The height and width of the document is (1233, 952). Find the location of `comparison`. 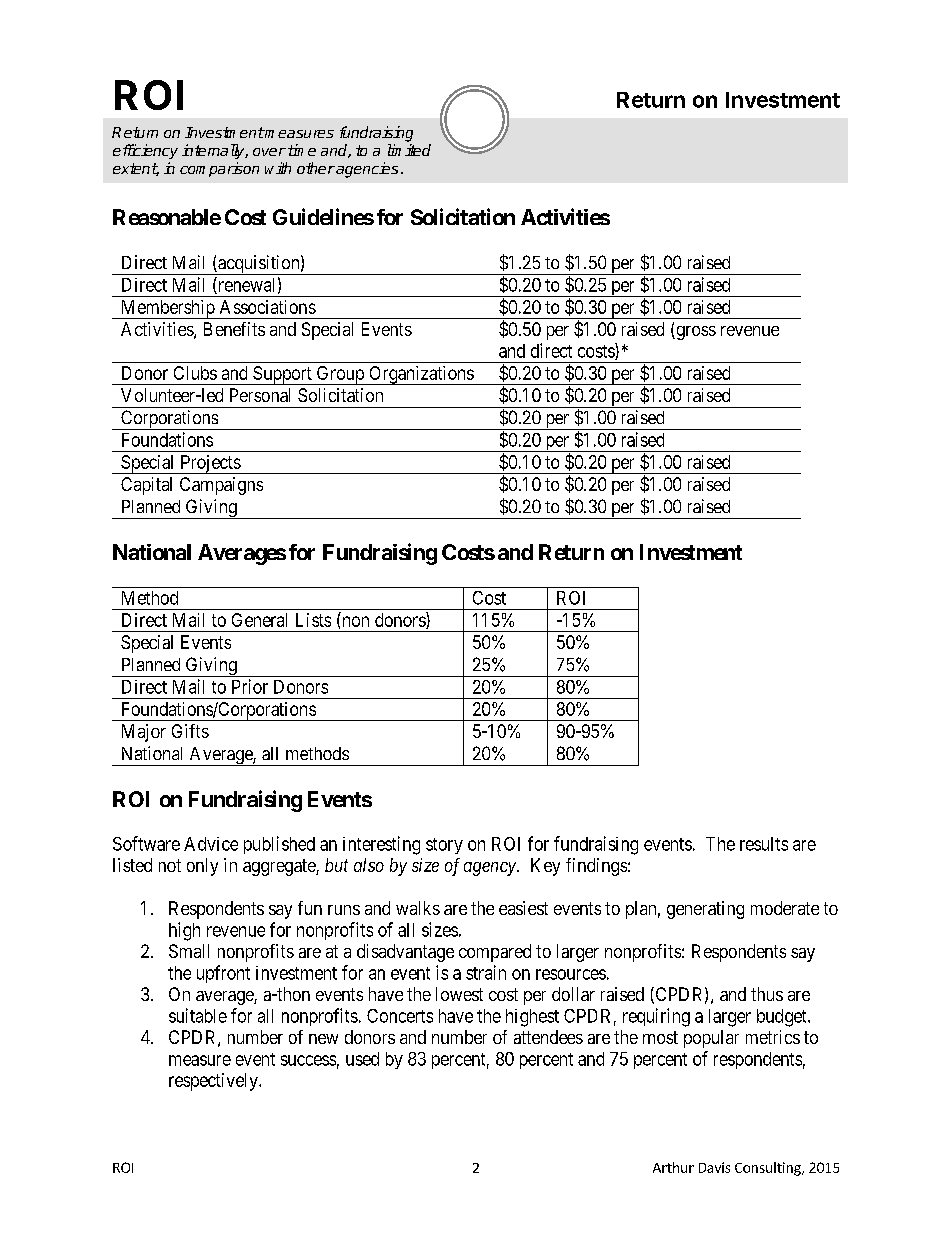

comparison is located at coordinates (219, 169).
